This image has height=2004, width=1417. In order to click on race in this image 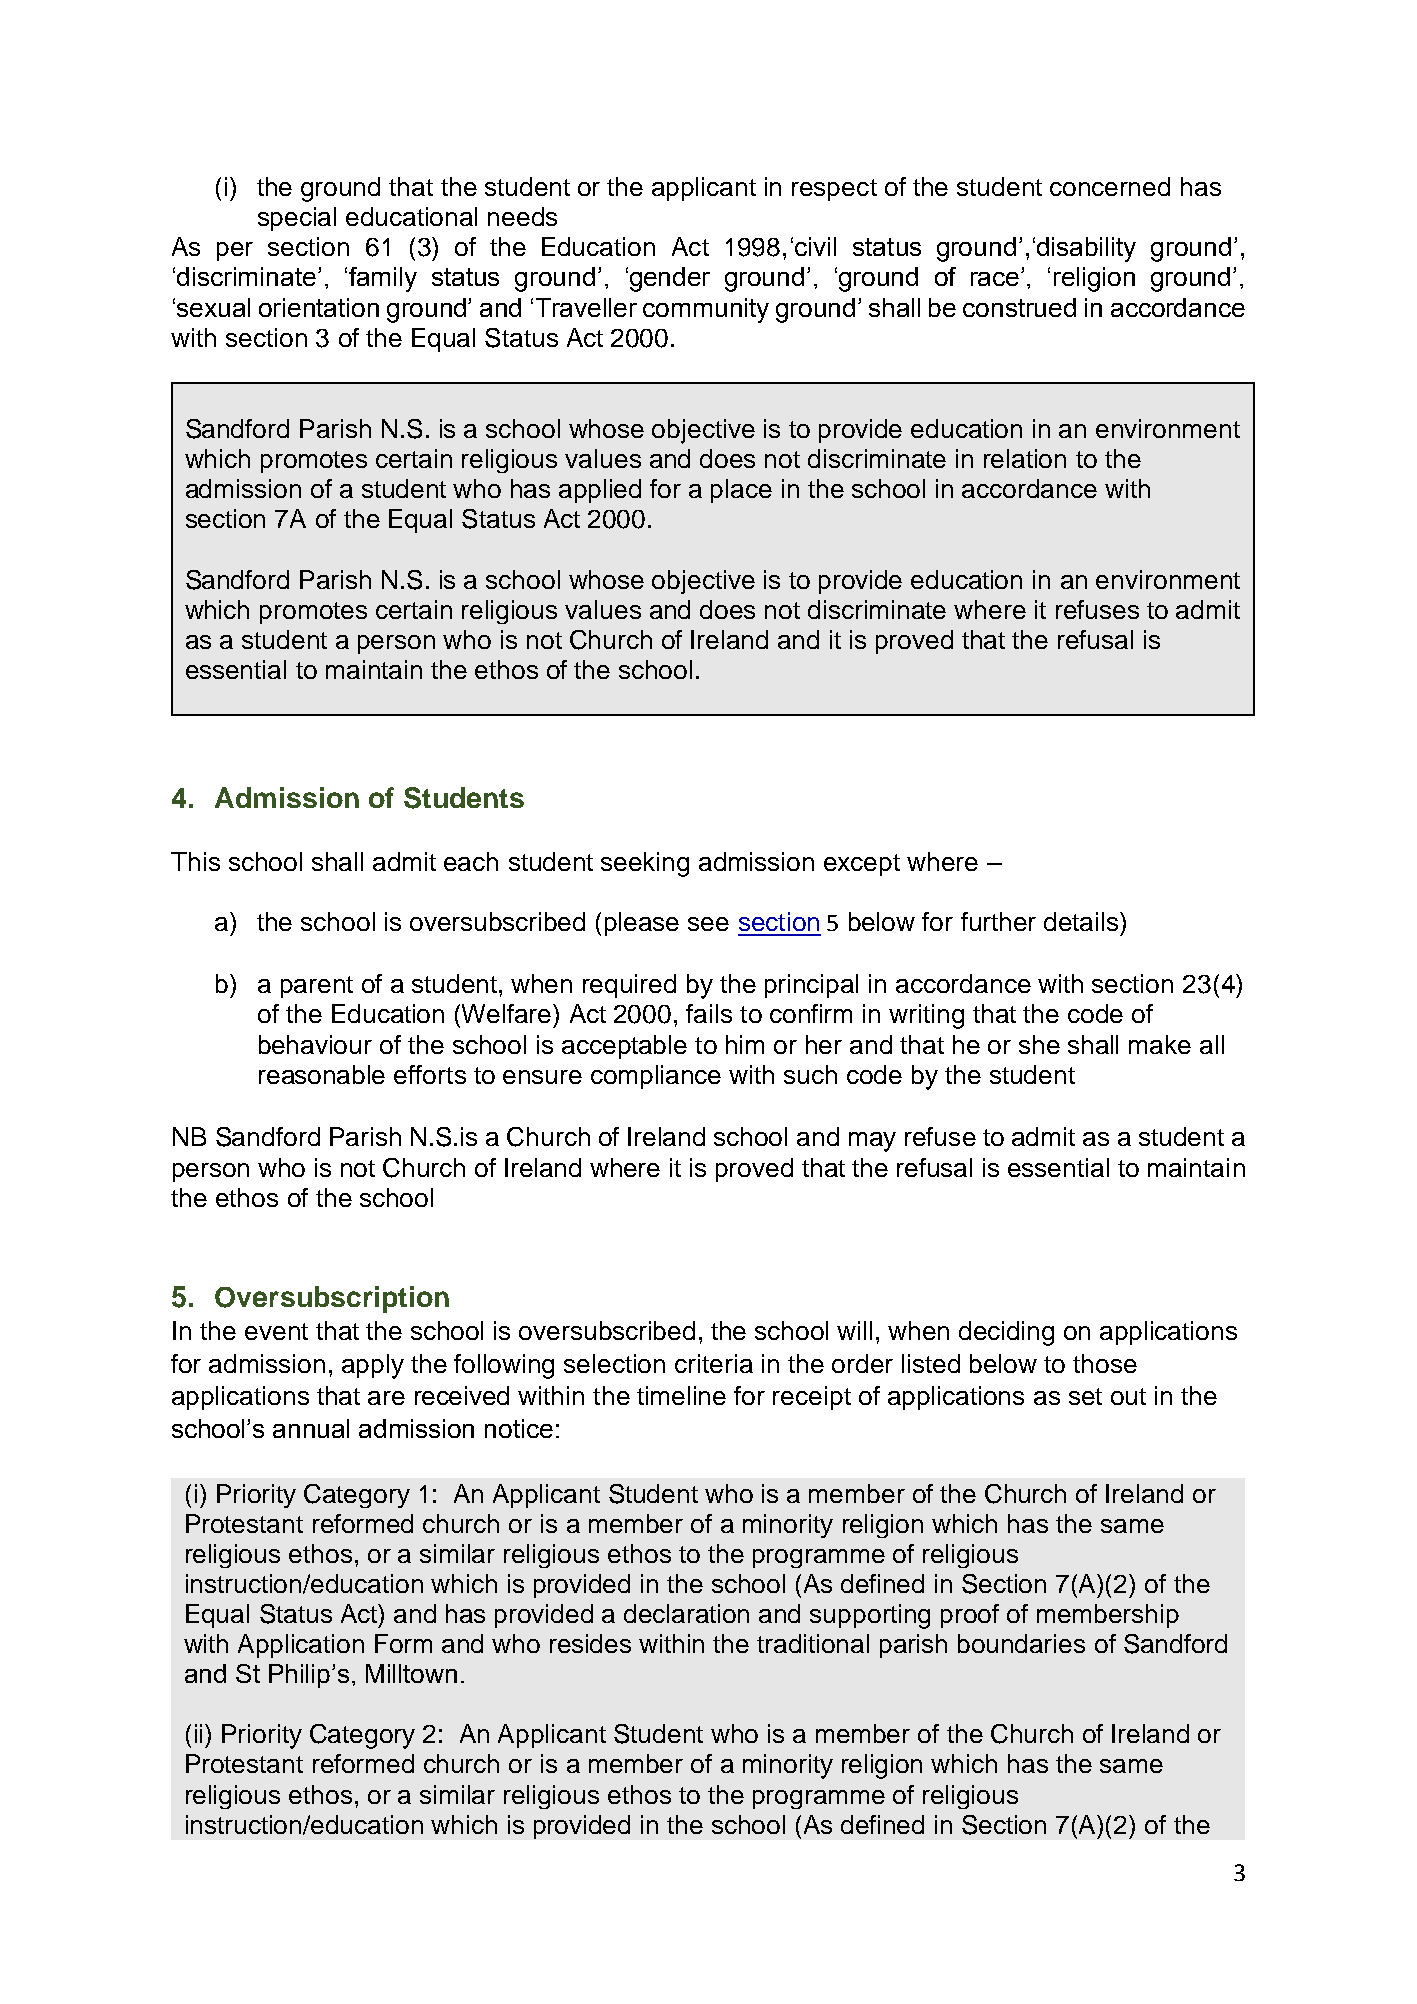, I will do `click(996, 279)`.
